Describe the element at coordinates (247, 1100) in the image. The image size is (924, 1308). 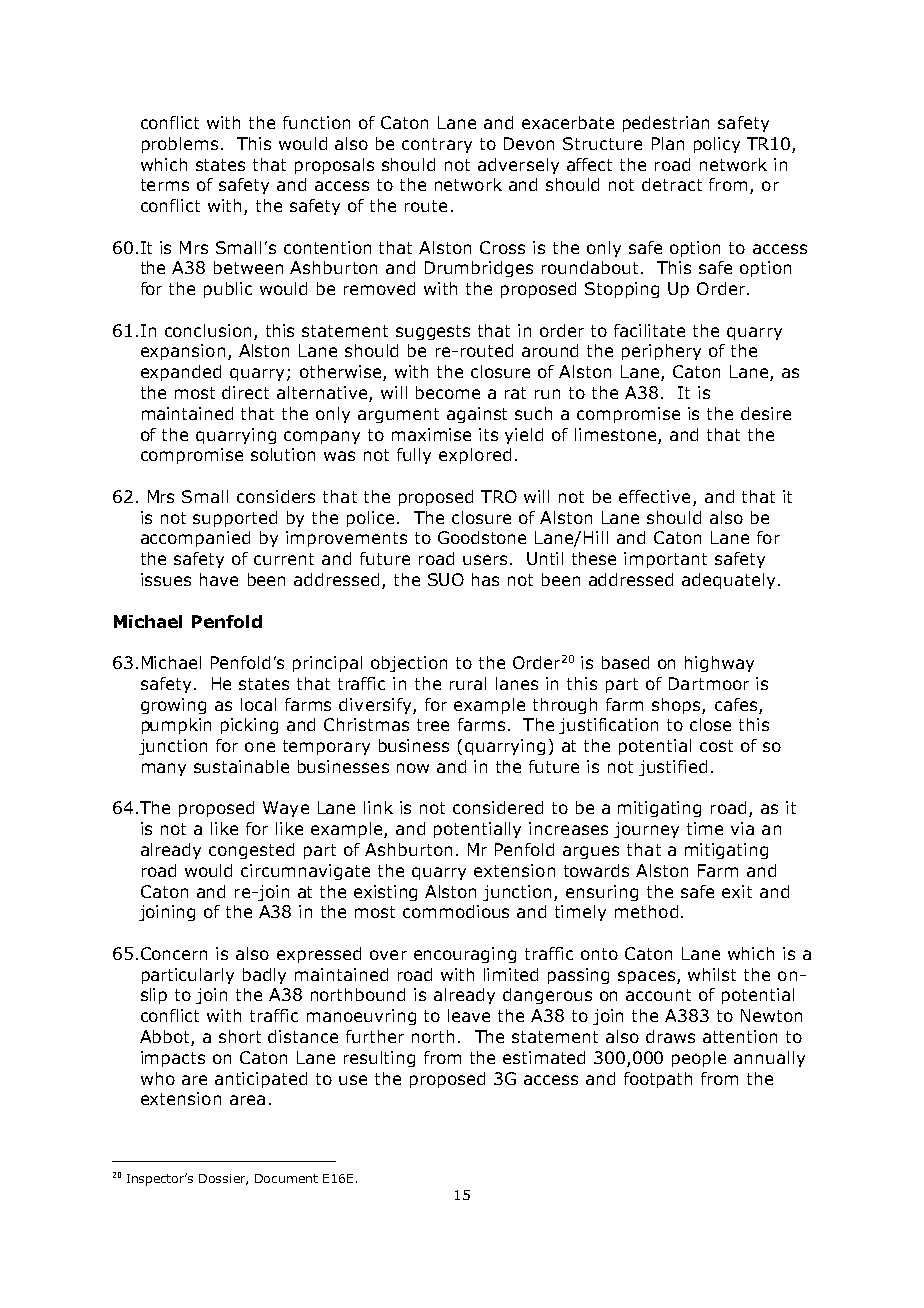
I see `area` at that location.
